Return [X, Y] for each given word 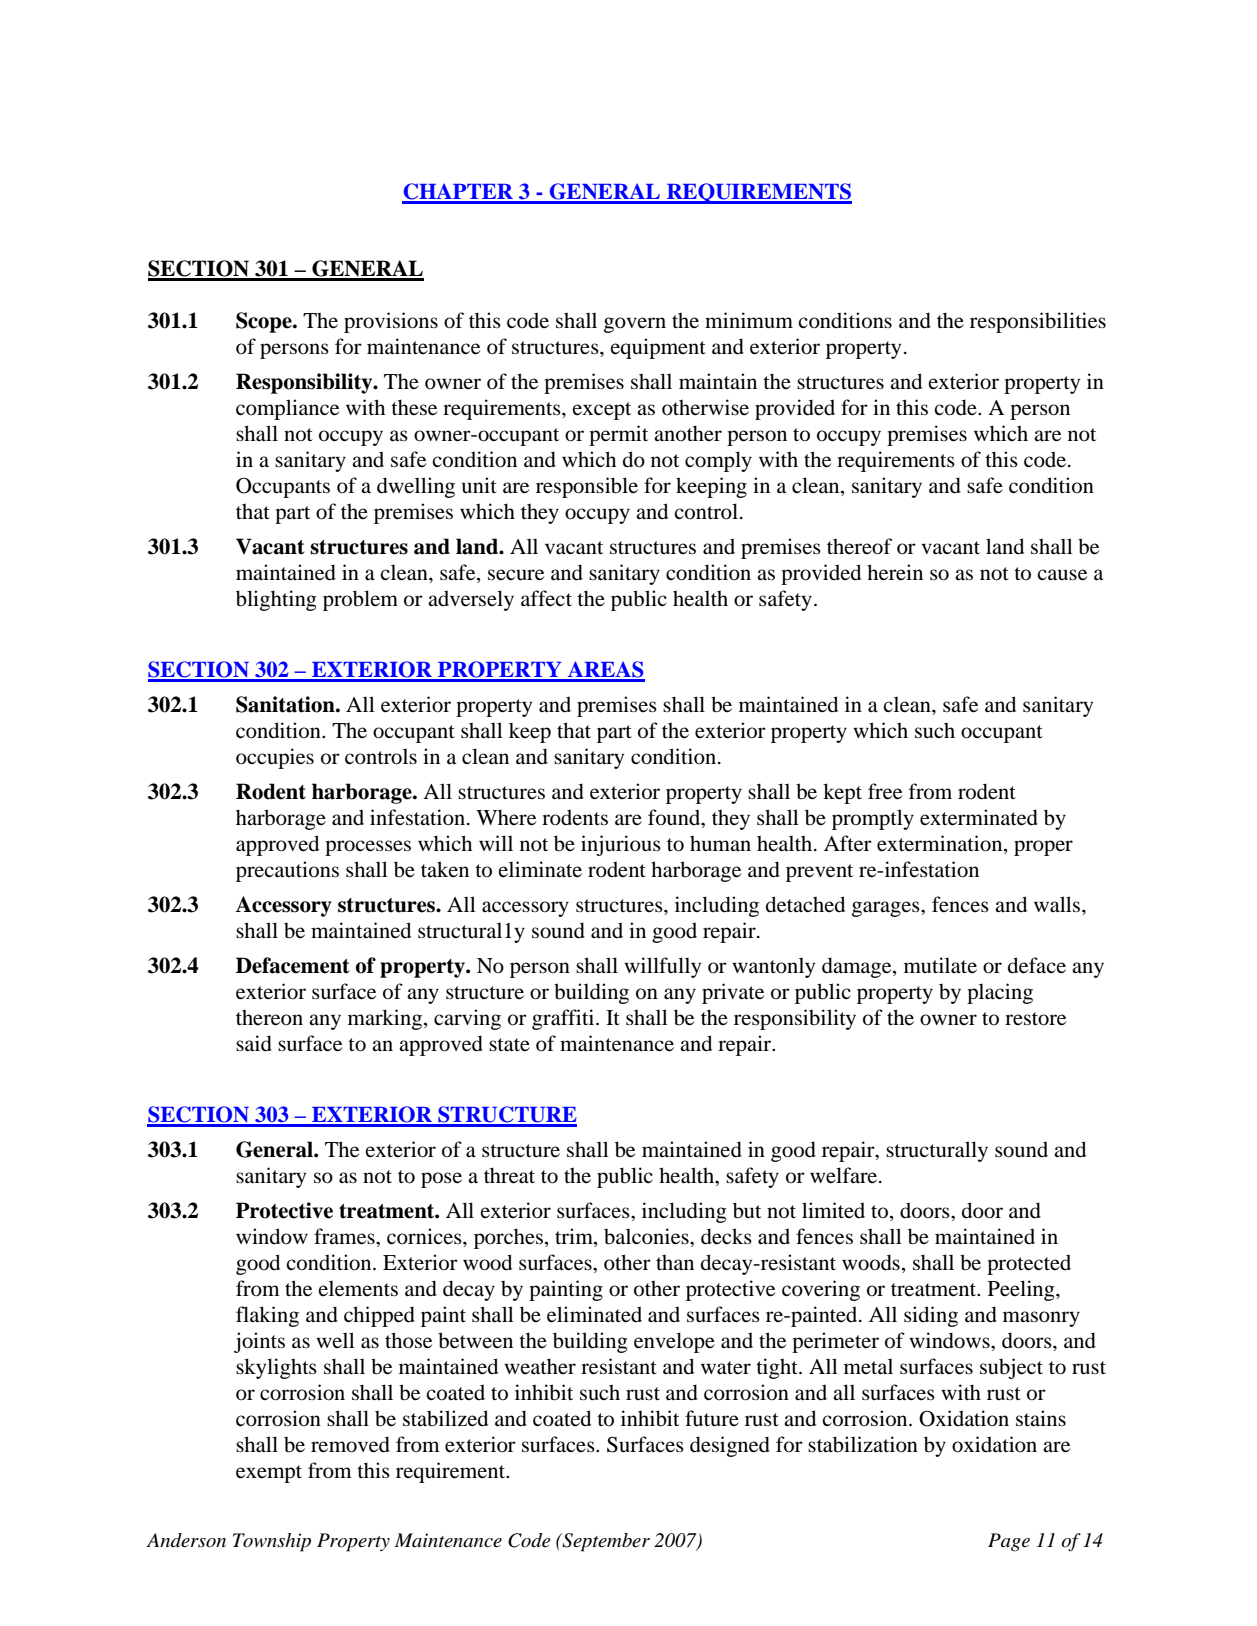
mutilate [940, 965]
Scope [265, 322]
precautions [287, 871]
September [605, 1542]
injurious [621, 845]
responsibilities [1038, 322]
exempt [269, 1474]
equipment [658, 348]
